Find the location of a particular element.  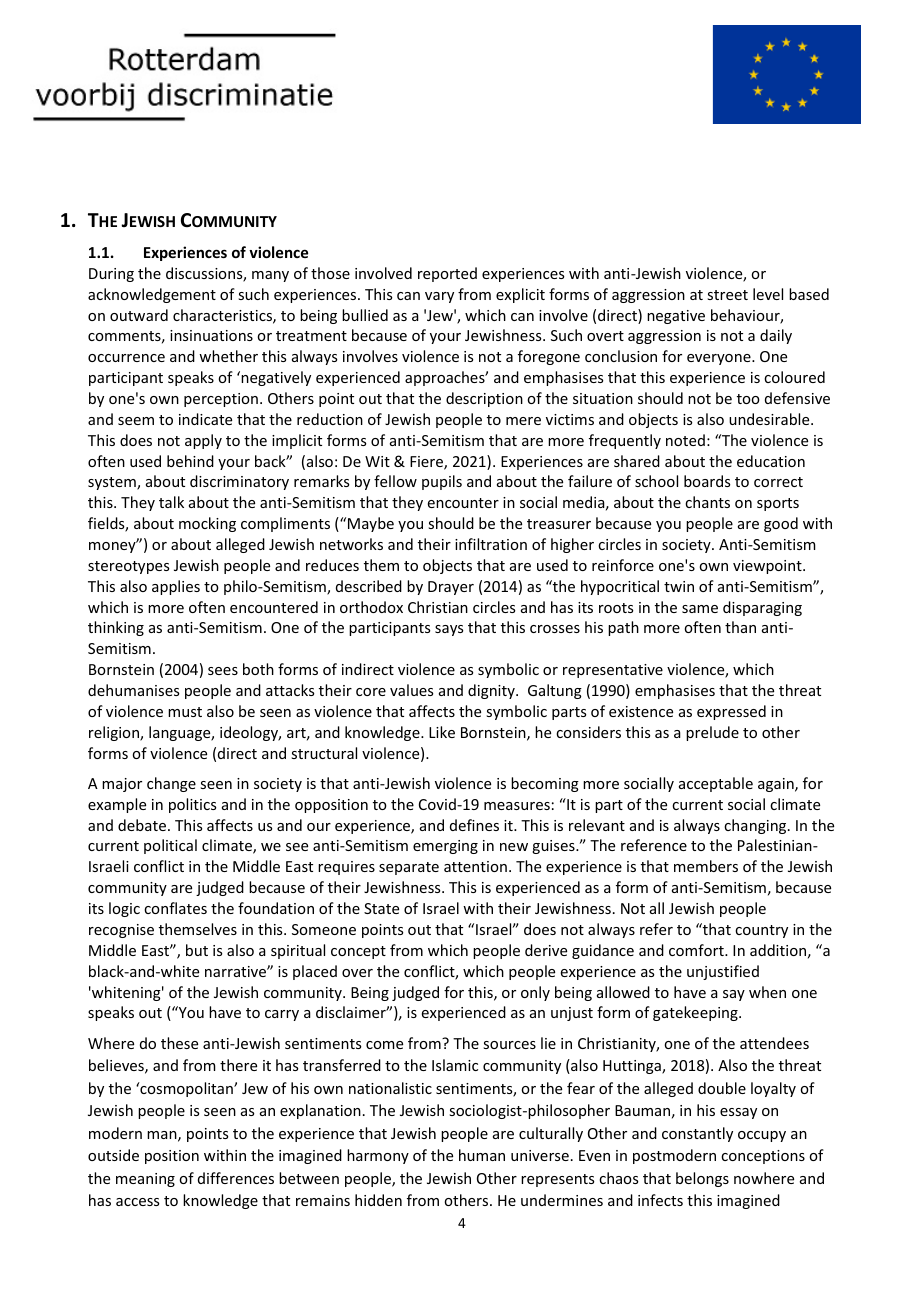

belongs is located at coordinates (702, 1179).
